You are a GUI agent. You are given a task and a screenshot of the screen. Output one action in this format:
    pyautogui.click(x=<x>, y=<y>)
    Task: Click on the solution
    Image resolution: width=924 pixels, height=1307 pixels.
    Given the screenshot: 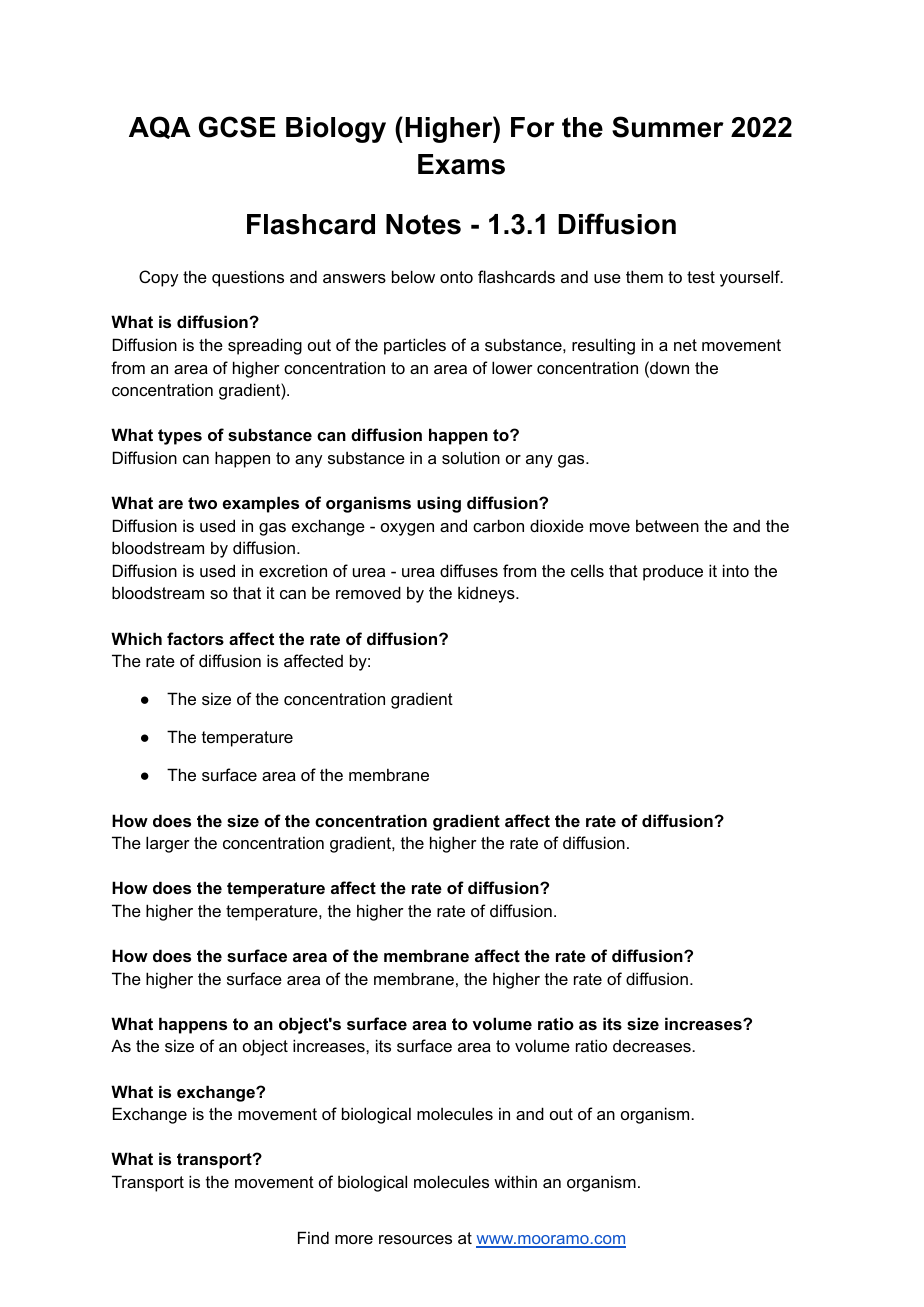 What is the action you would take?
    pyautogui.click(x=471, y=457)
